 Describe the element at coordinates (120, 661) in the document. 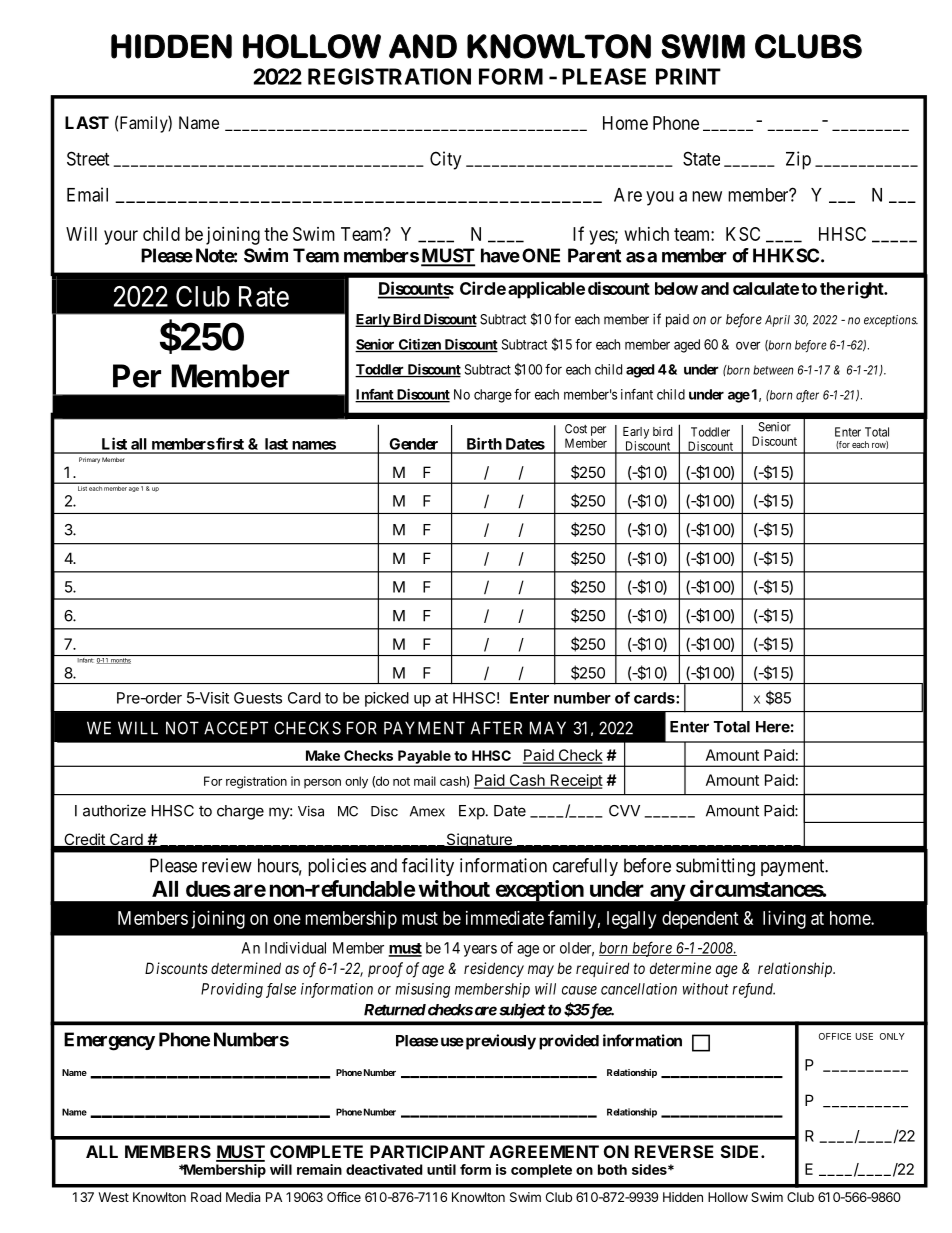

I see `months` at that location.
